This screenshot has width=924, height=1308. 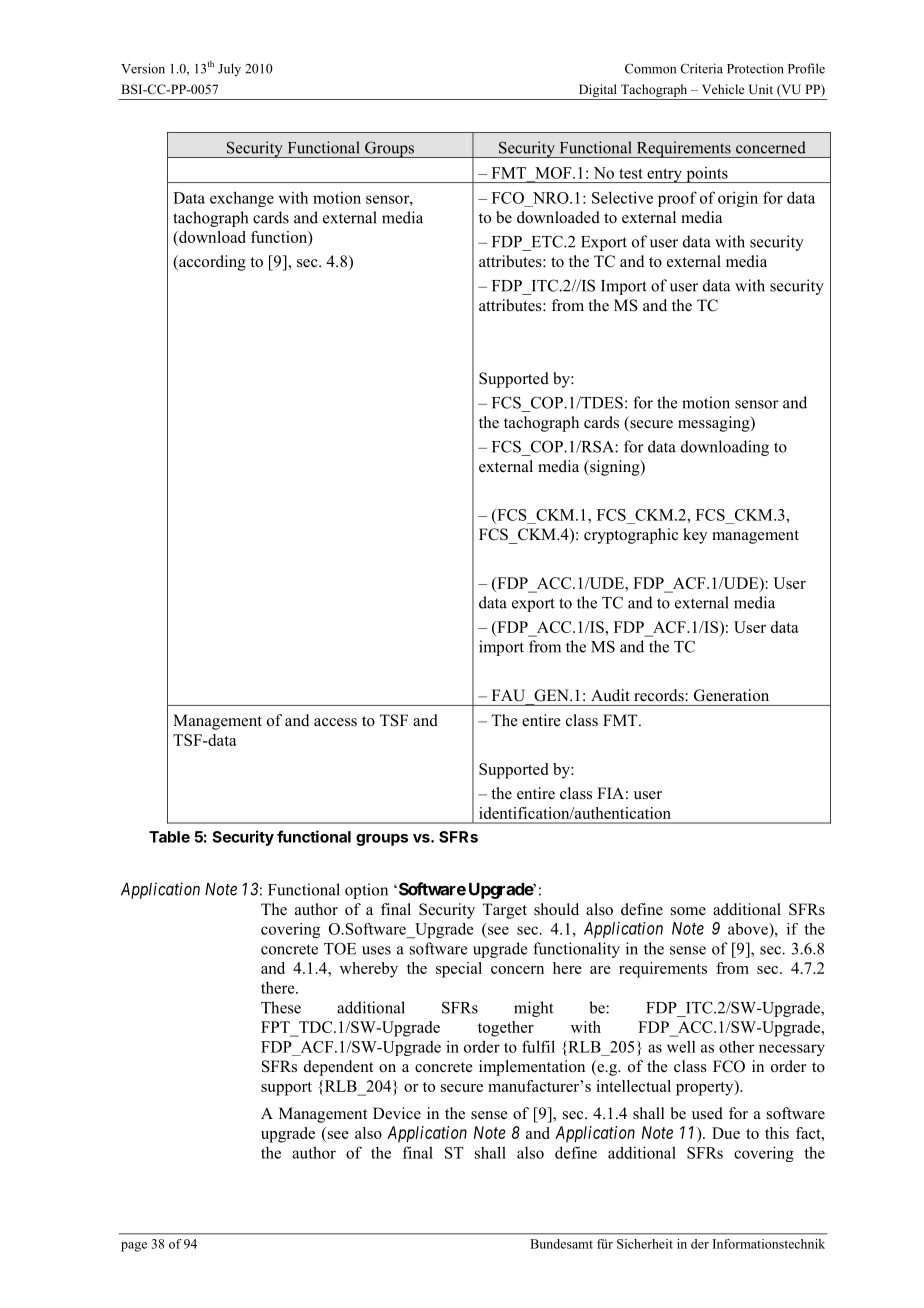 I want to click on signing, so click(x=615, y=468).
